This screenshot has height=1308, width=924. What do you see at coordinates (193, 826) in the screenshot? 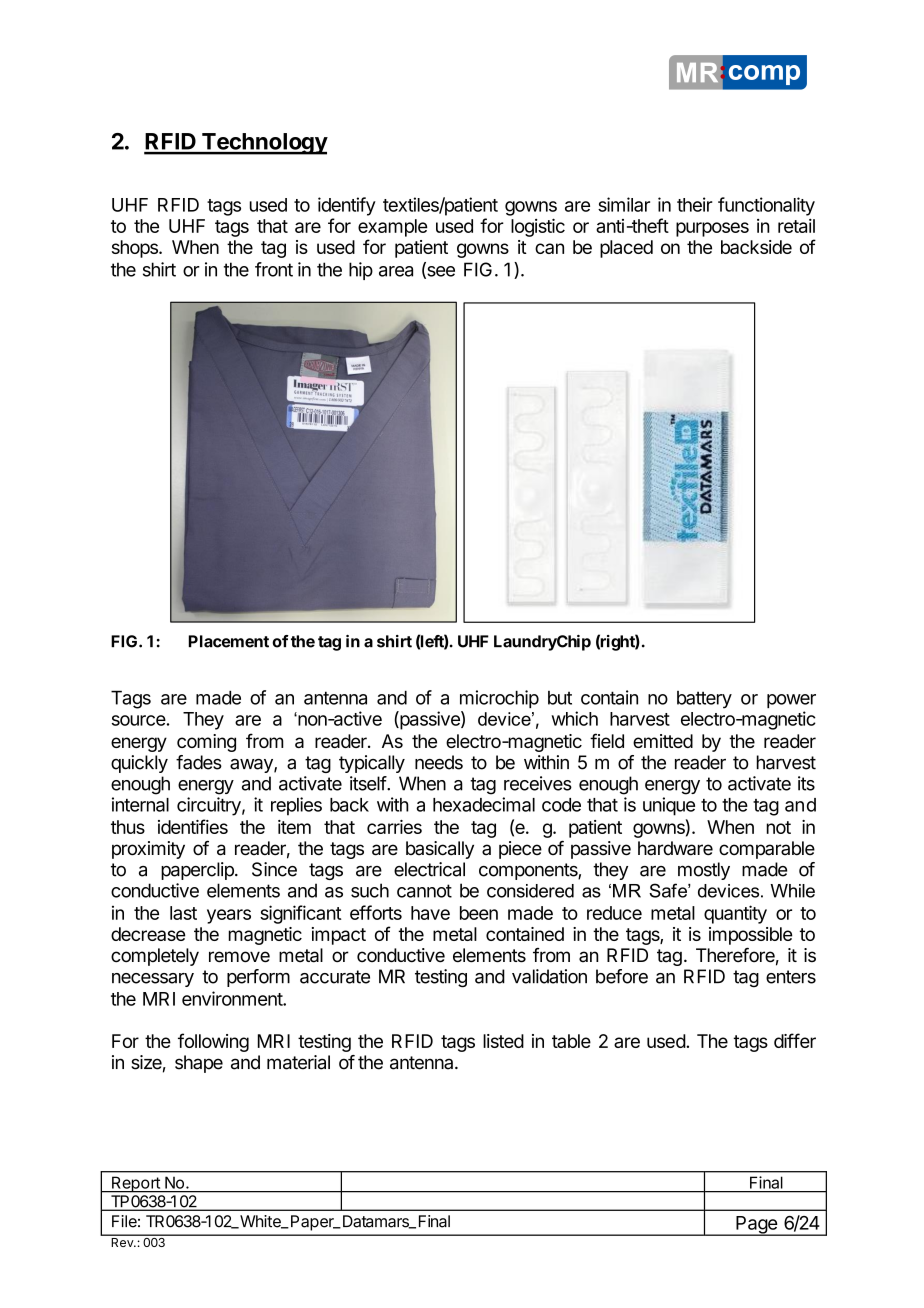
I see `identifies` at bounding box center [193, 826].
